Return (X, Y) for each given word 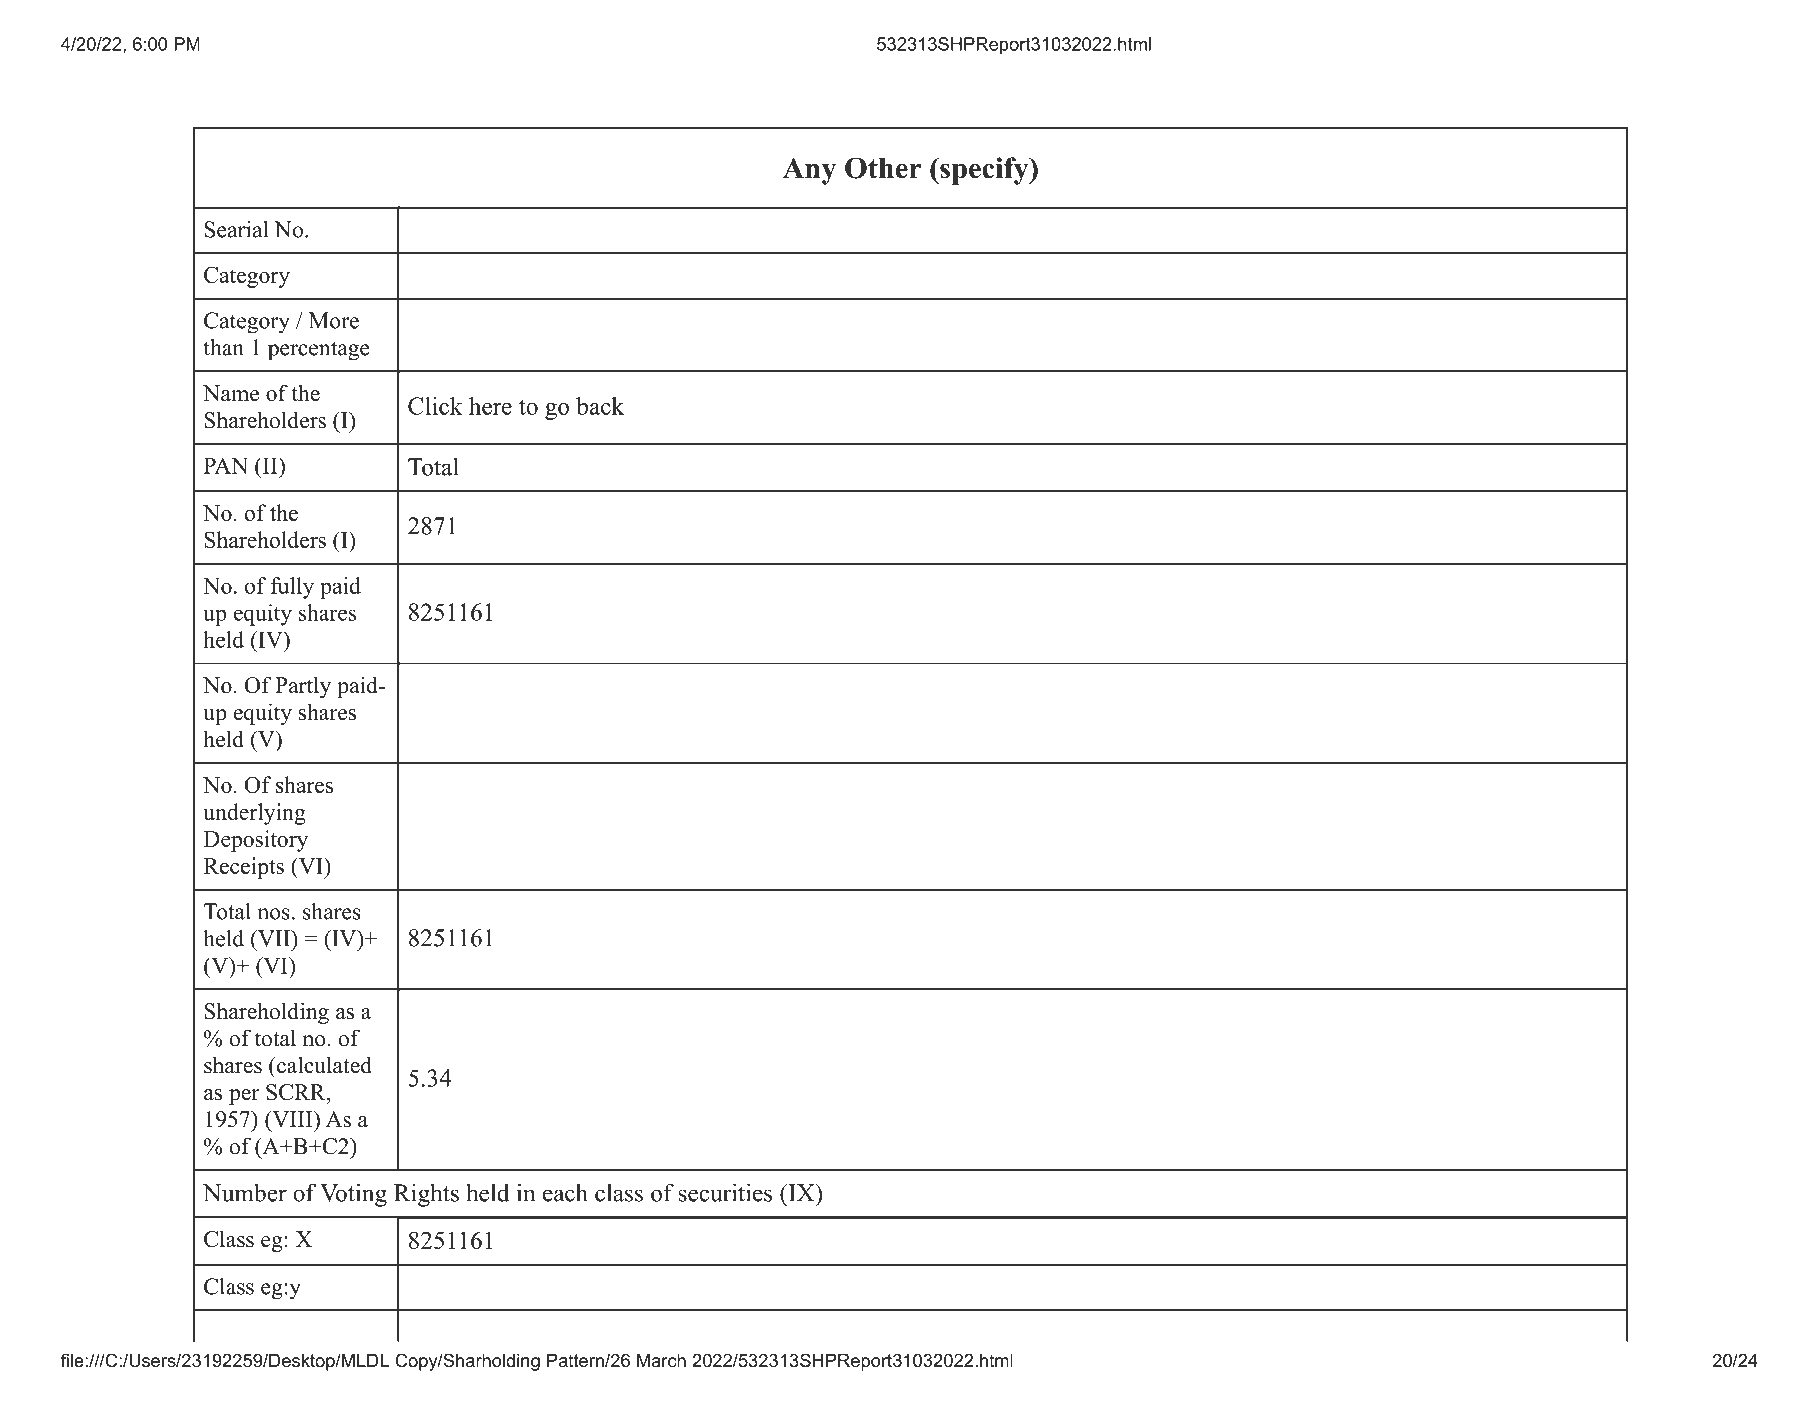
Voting (353, 1195)
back (600, 406)
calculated (323, 1065)
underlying (254, 814)
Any (809, 171)
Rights (426, 1195)
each (565, 1192)
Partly (303, 687)
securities (725, 1192)
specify (984, 171)
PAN (226, 465)
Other (883, 168)
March (661, 1360)
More (334, 320)
